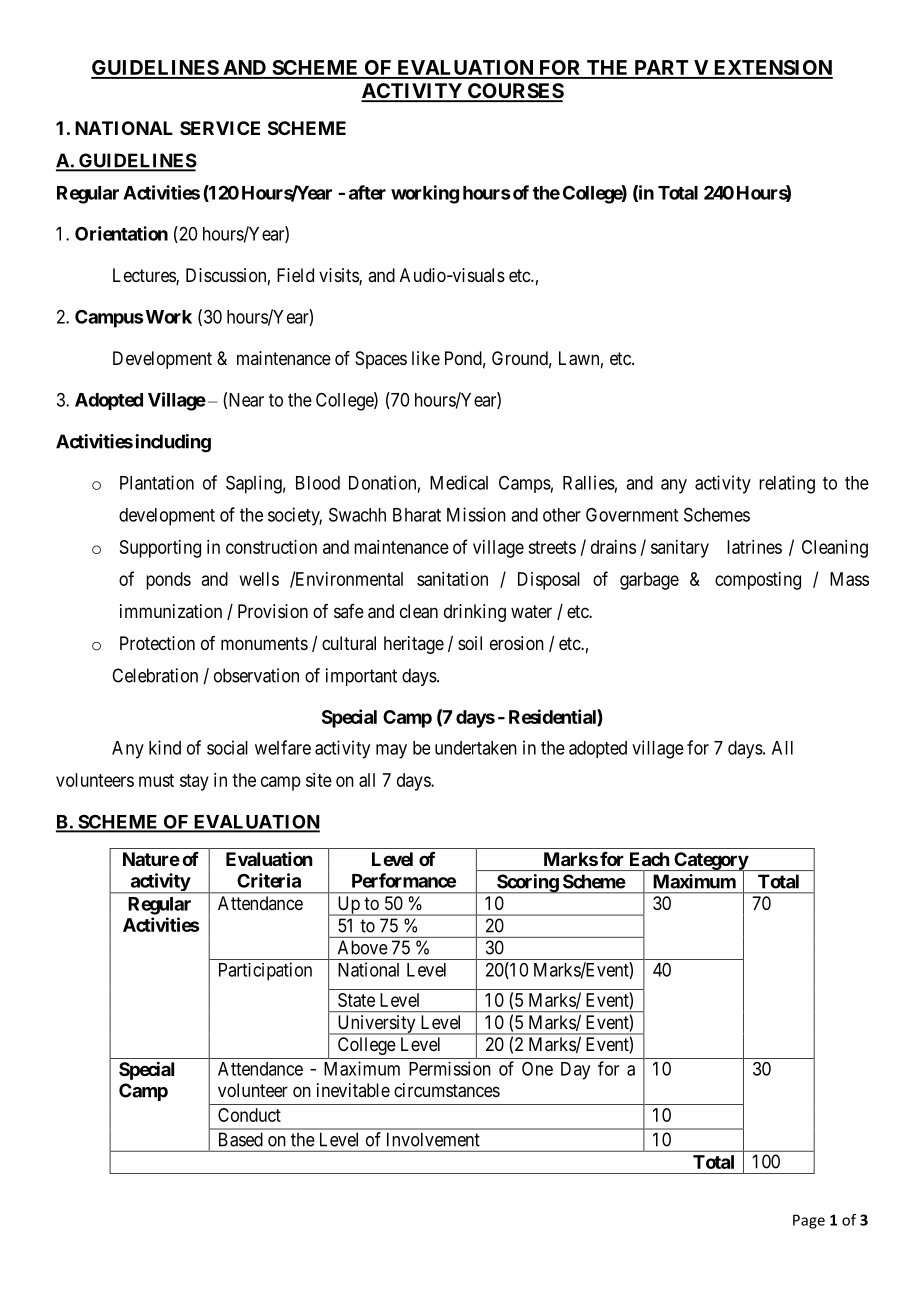 The width and height of the document is (924, 1307). I want to click on composting, so click(758, 581).
